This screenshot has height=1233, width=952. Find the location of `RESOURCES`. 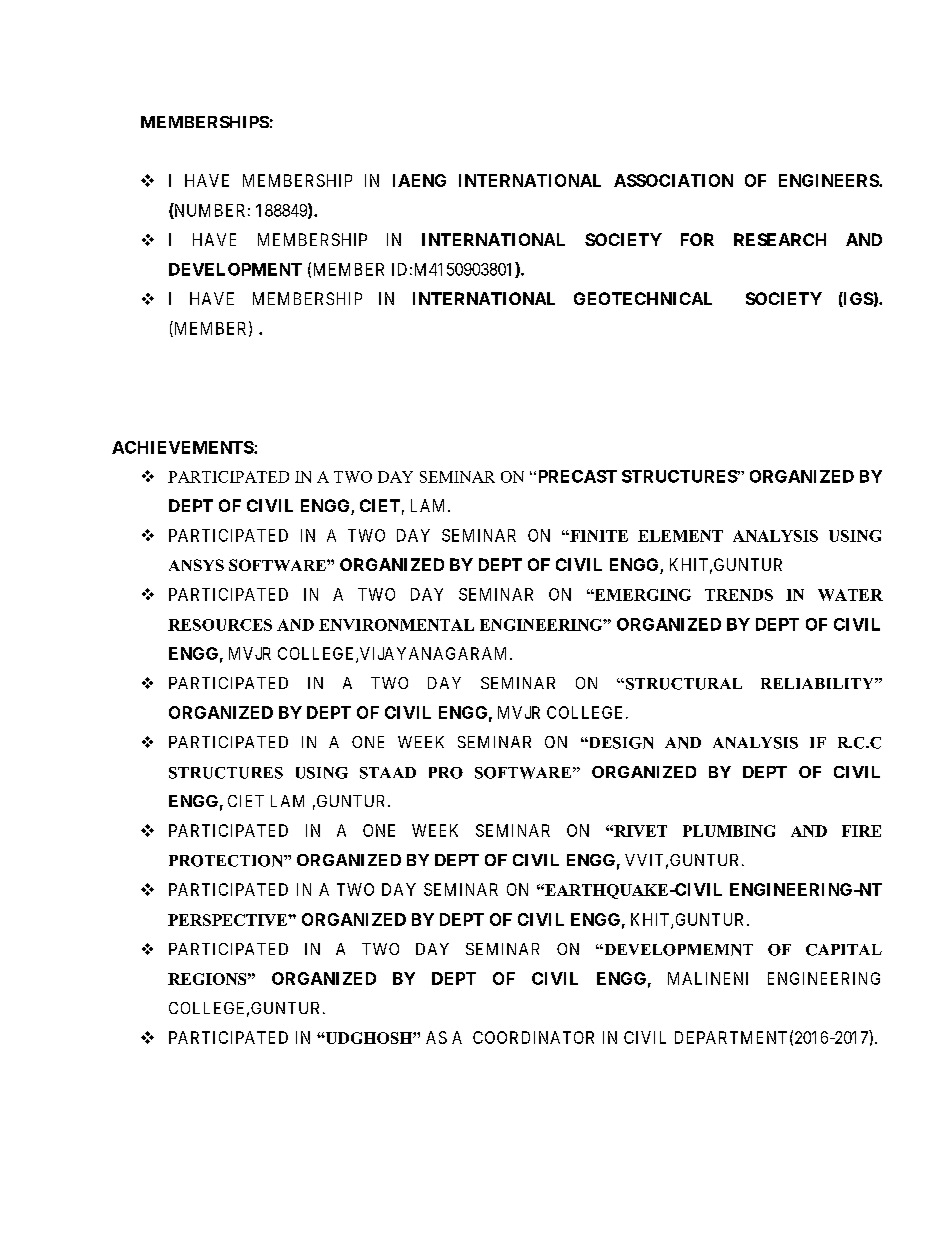

RESOURCES is located at coordinates (220, 625).
